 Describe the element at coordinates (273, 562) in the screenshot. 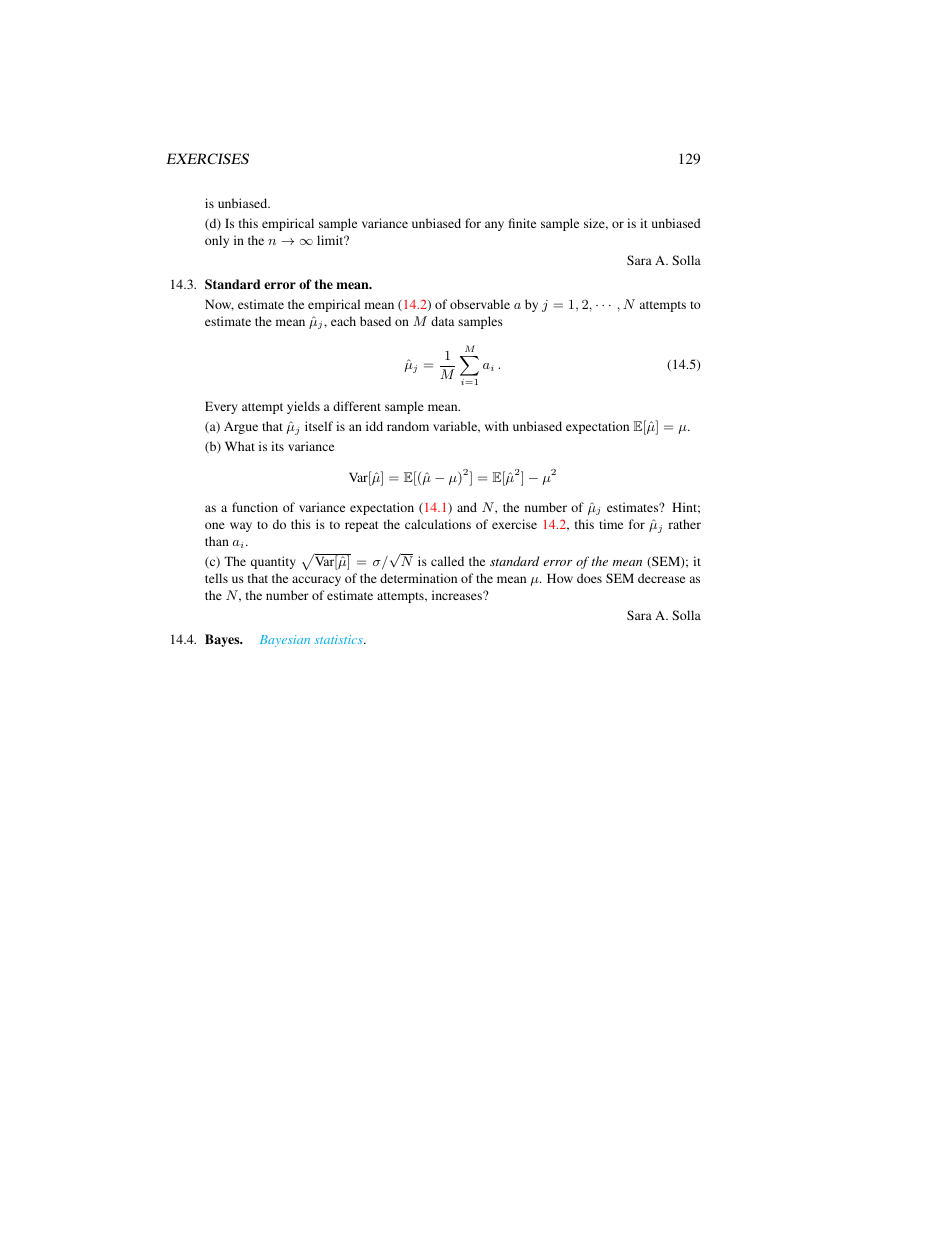

I see `quantity` at that location.
